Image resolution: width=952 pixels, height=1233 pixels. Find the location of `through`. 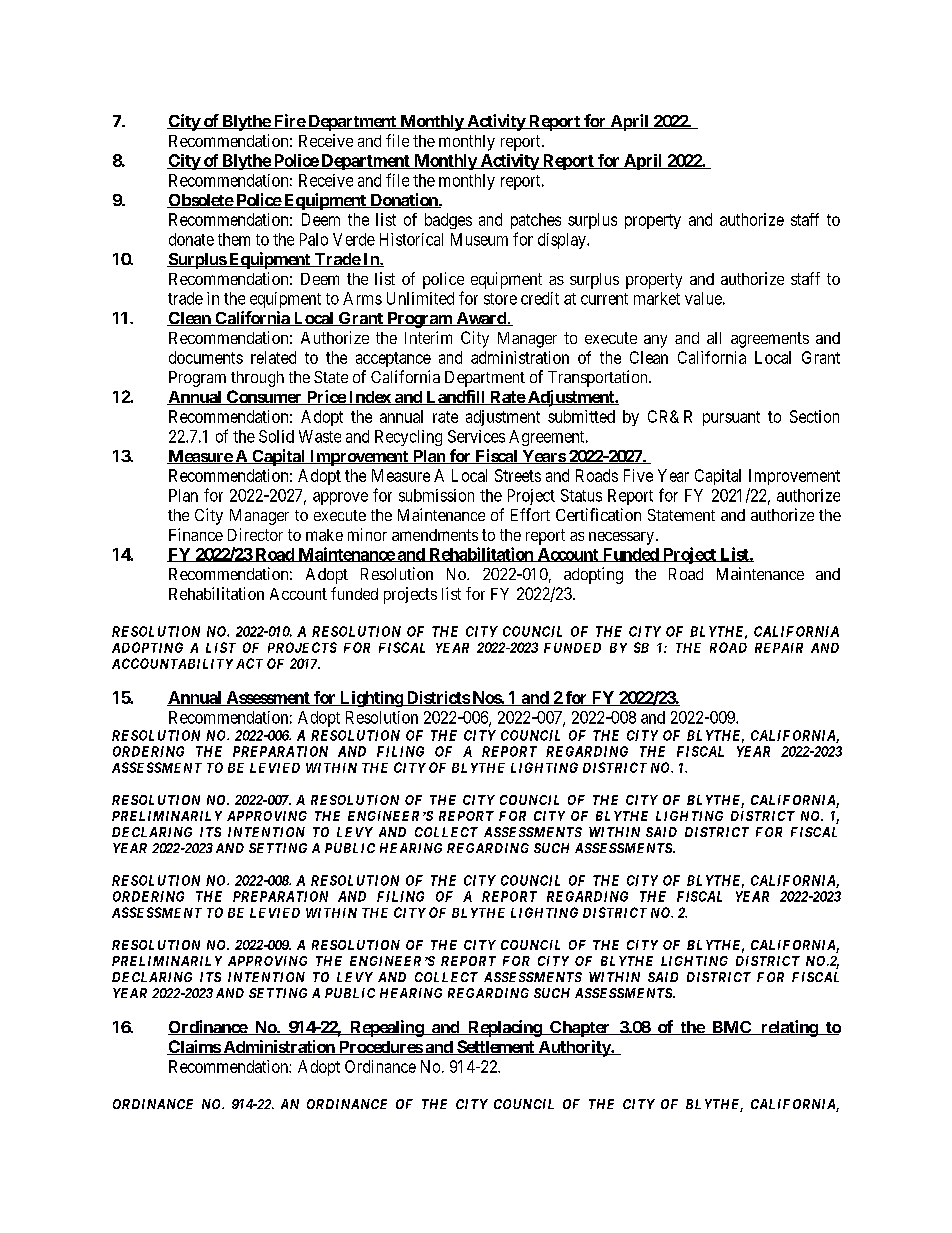

through is located at coordinates (257, 379).
